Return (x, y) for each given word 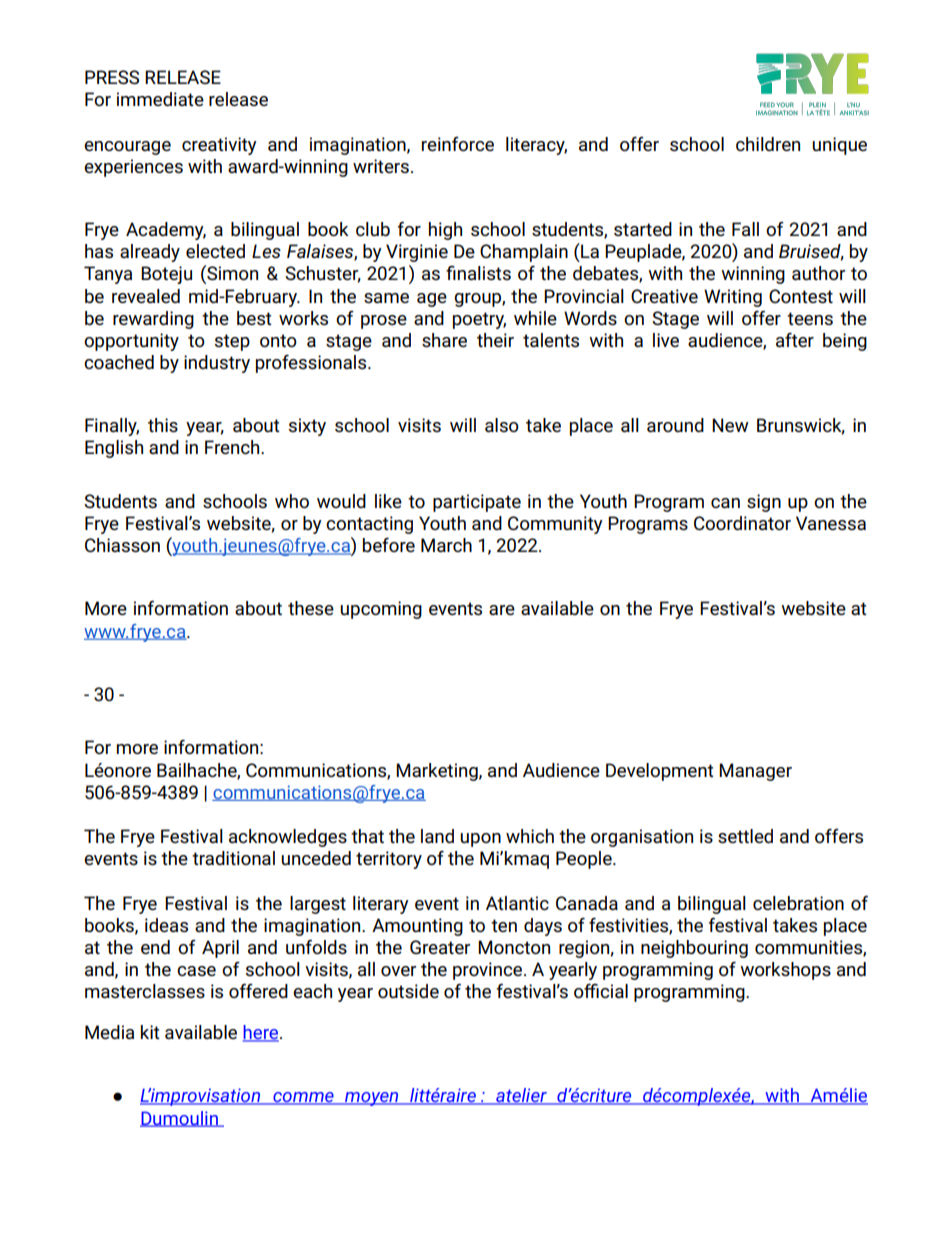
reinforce (458, 144)
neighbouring (694, 949)
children (768, 144)
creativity (219, 146)
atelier (521, 1096)
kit (150, 1032)
